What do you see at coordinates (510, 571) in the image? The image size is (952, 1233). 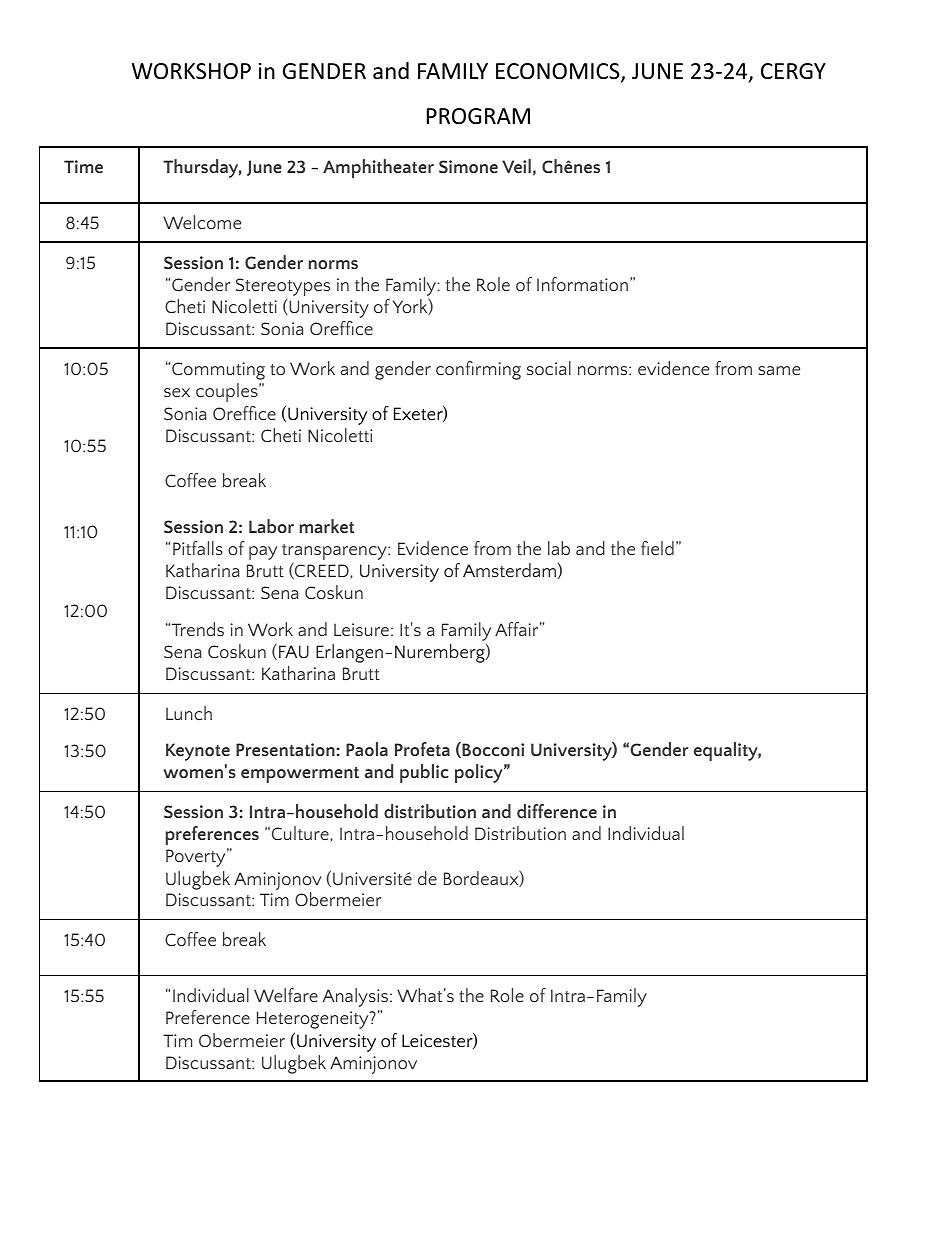 I see `Amsterdam` at bounding box center [510, 571].
